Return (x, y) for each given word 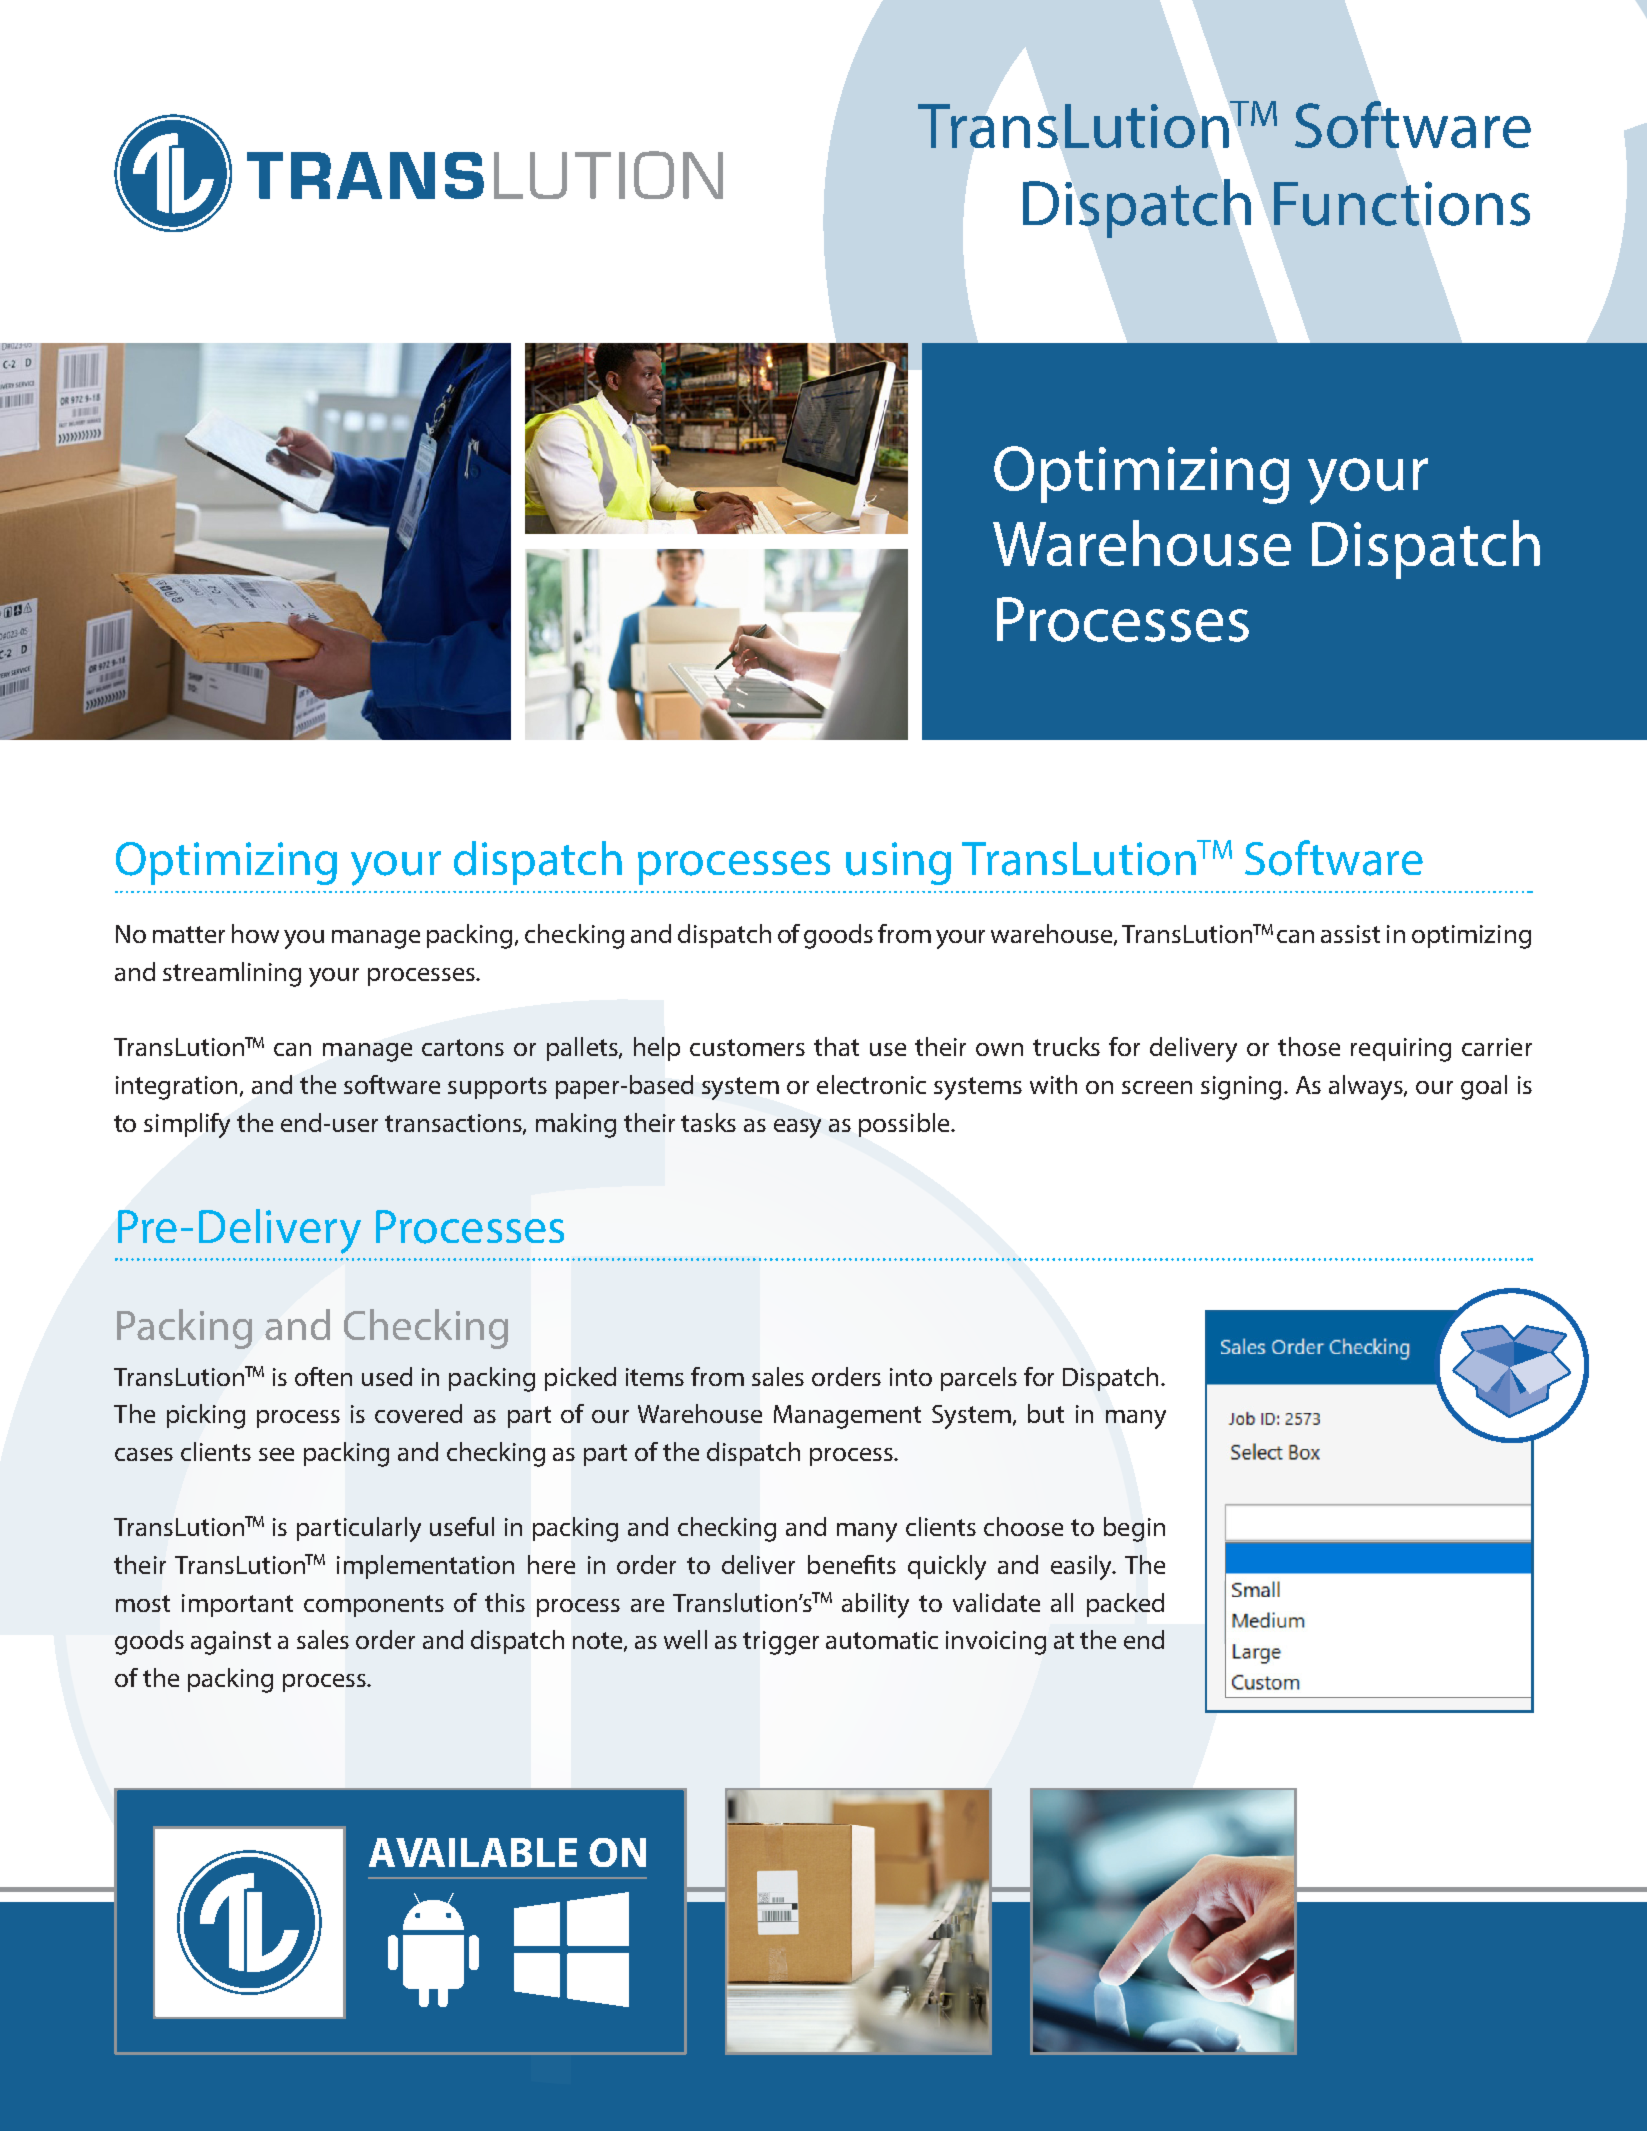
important (237, 1605)
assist (1350, 934)
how (255, 933)
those (1309, 1046)
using (898, 863)
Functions (1402, 203)
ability (875, 1605)
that (836, 1046)
